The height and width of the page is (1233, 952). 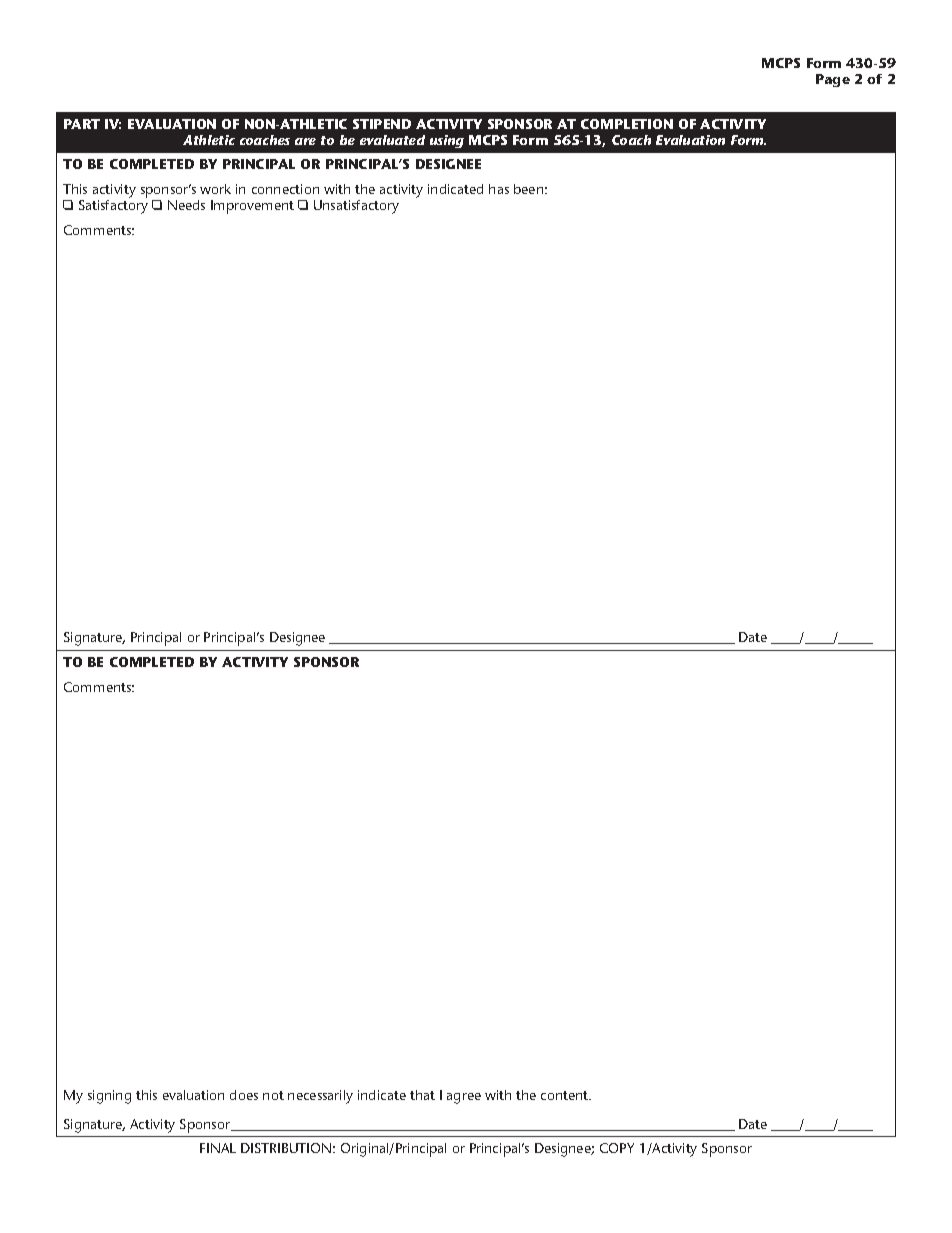 I want to click on Needs, so click(x=186, y=205).
